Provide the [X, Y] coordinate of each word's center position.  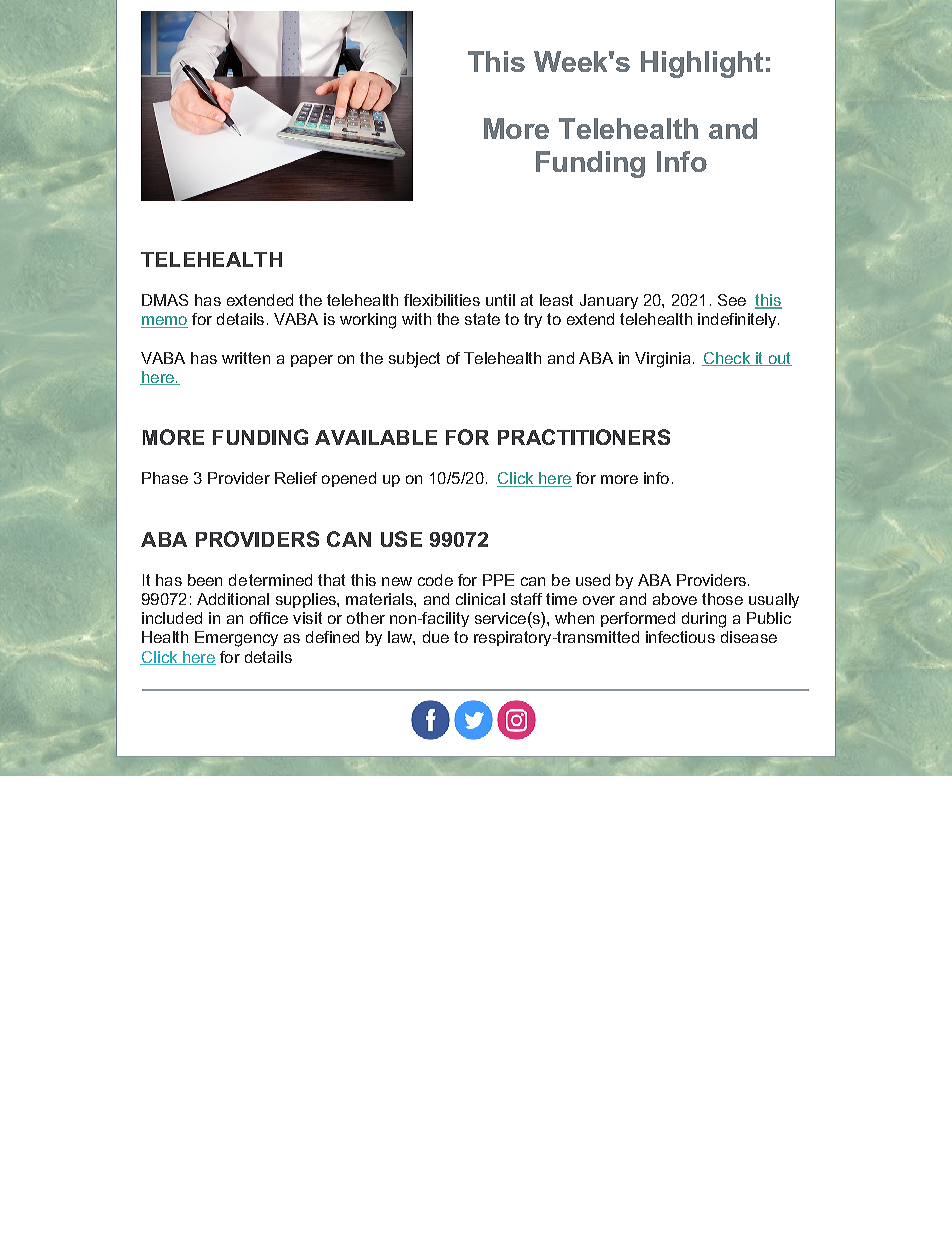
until [500, 300]
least [556, 300]
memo [164, 322]
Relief [296, 478]
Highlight [702, 64]
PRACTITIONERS [584, 437]
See [732, 300]
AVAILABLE [376, 437]
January [609, 301]
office [269, 618]
